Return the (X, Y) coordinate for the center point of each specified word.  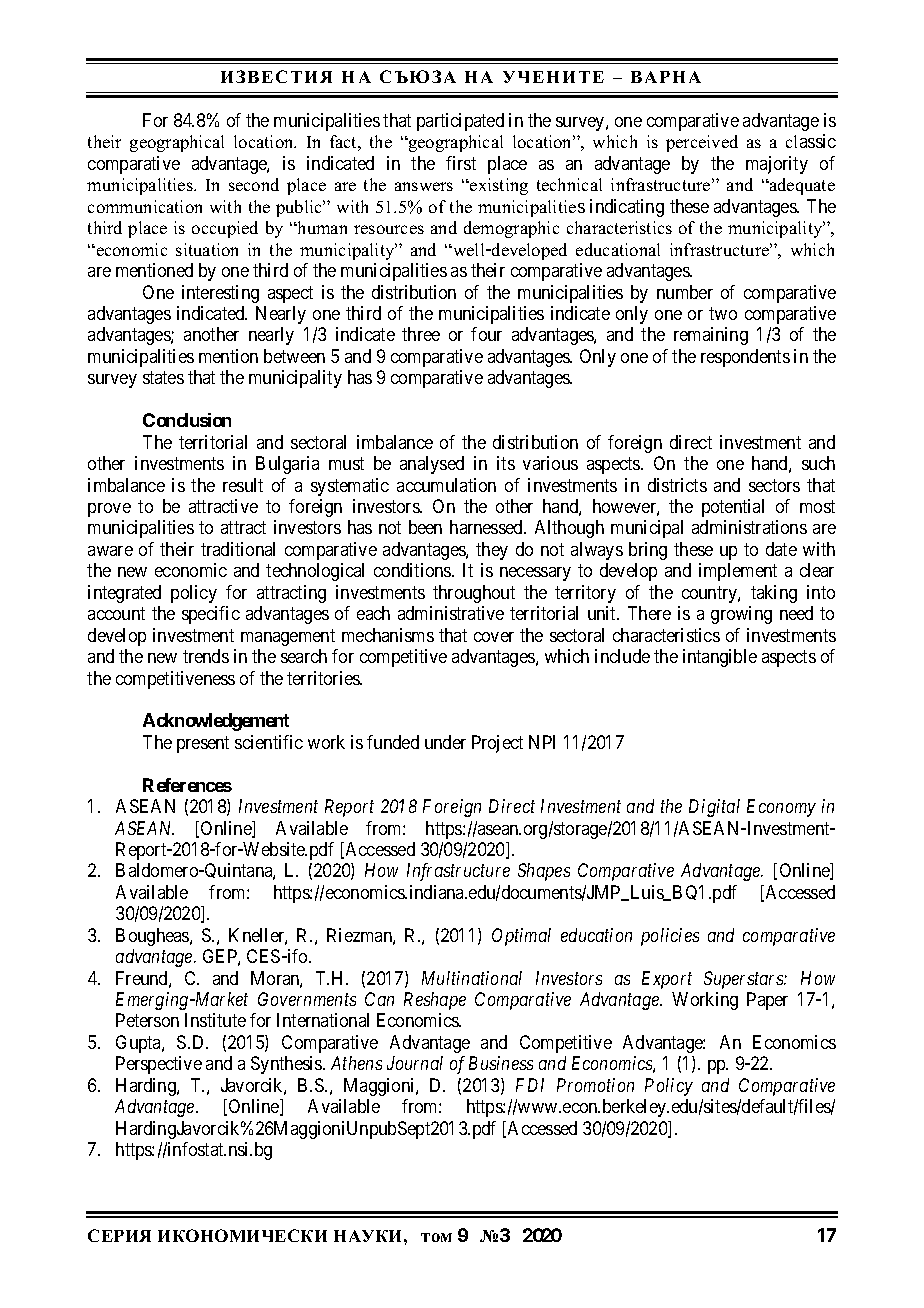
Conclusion (187, 420)
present (203, 744)
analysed (432, 465)
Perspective (159, 1065)
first (461, 163)
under (445, 742)
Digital (714, 808)
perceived (702, 143)
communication (145, 206)
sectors (774, 485)
